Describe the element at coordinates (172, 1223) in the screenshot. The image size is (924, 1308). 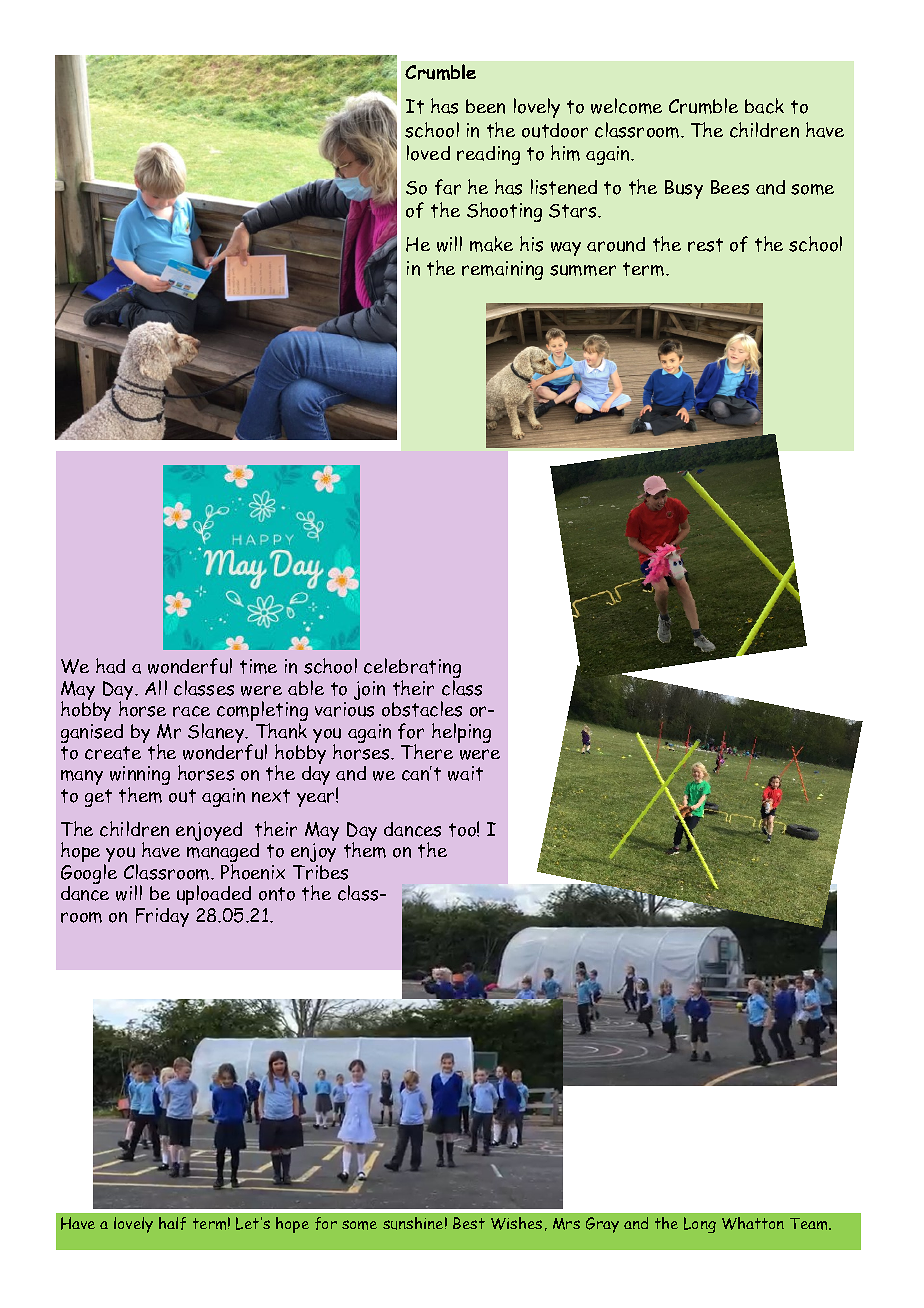
I see `half` at that location.
